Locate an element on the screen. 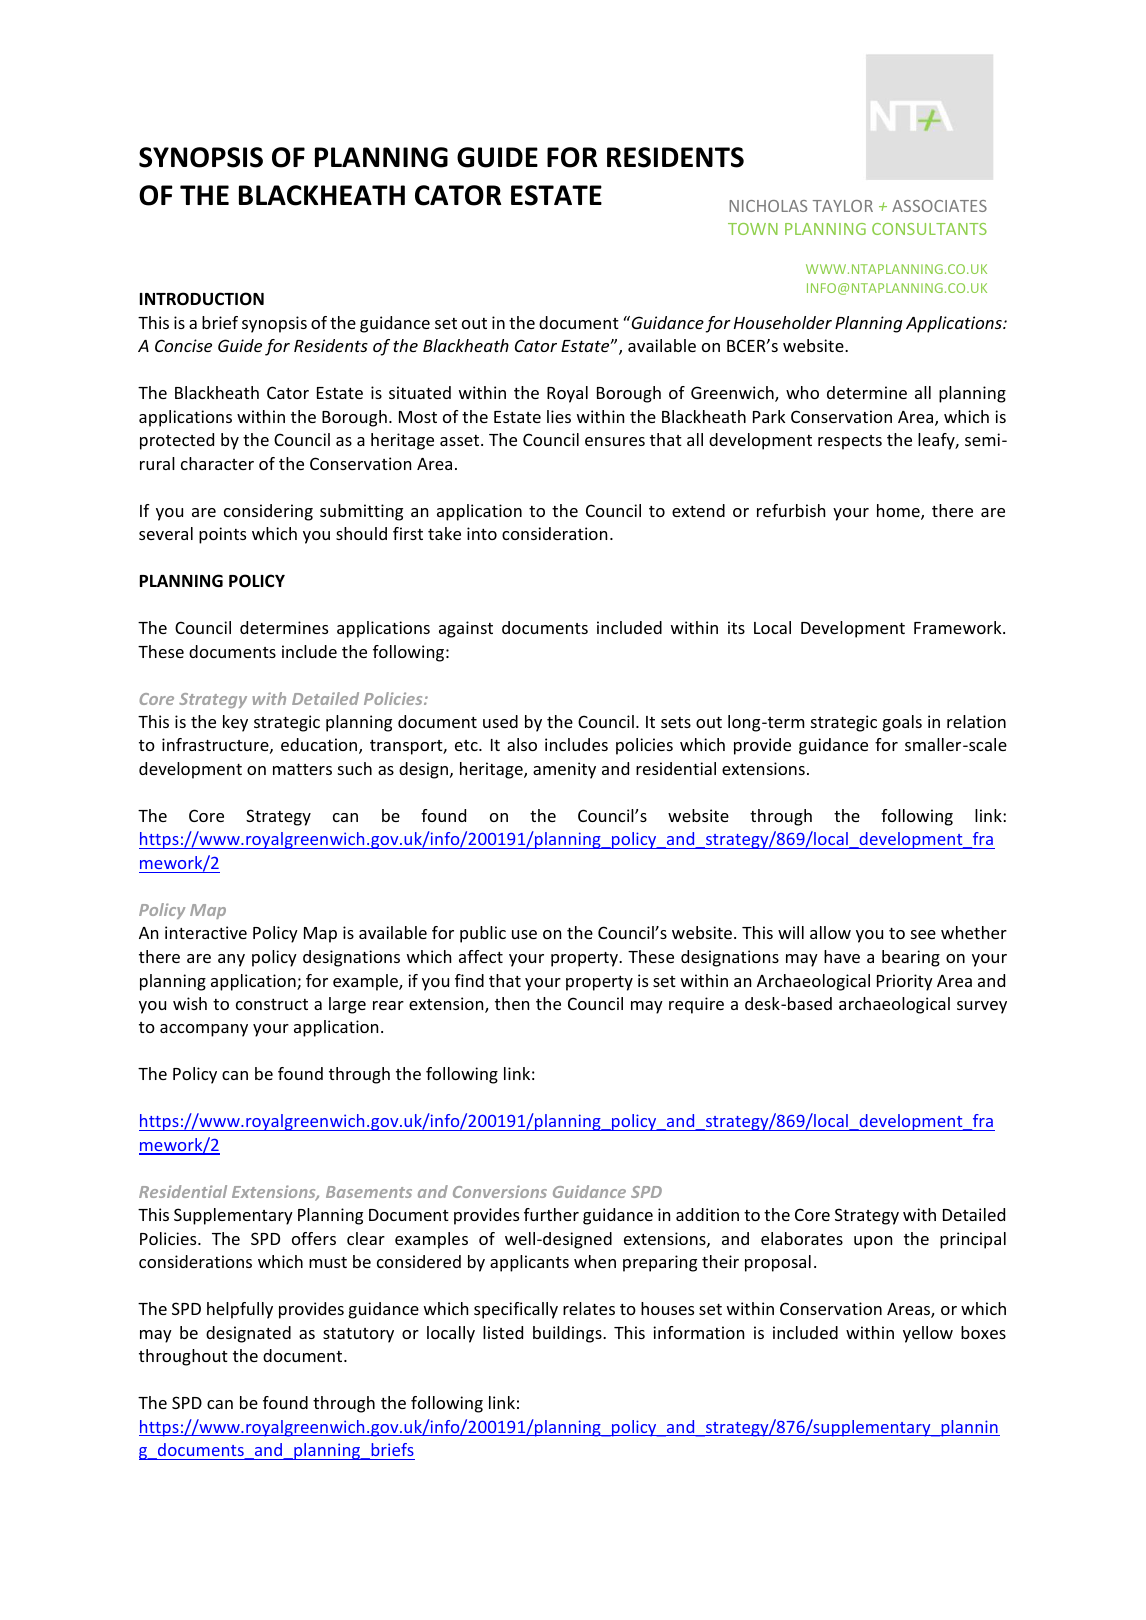  interactive is located at coordinates (206, 932).
